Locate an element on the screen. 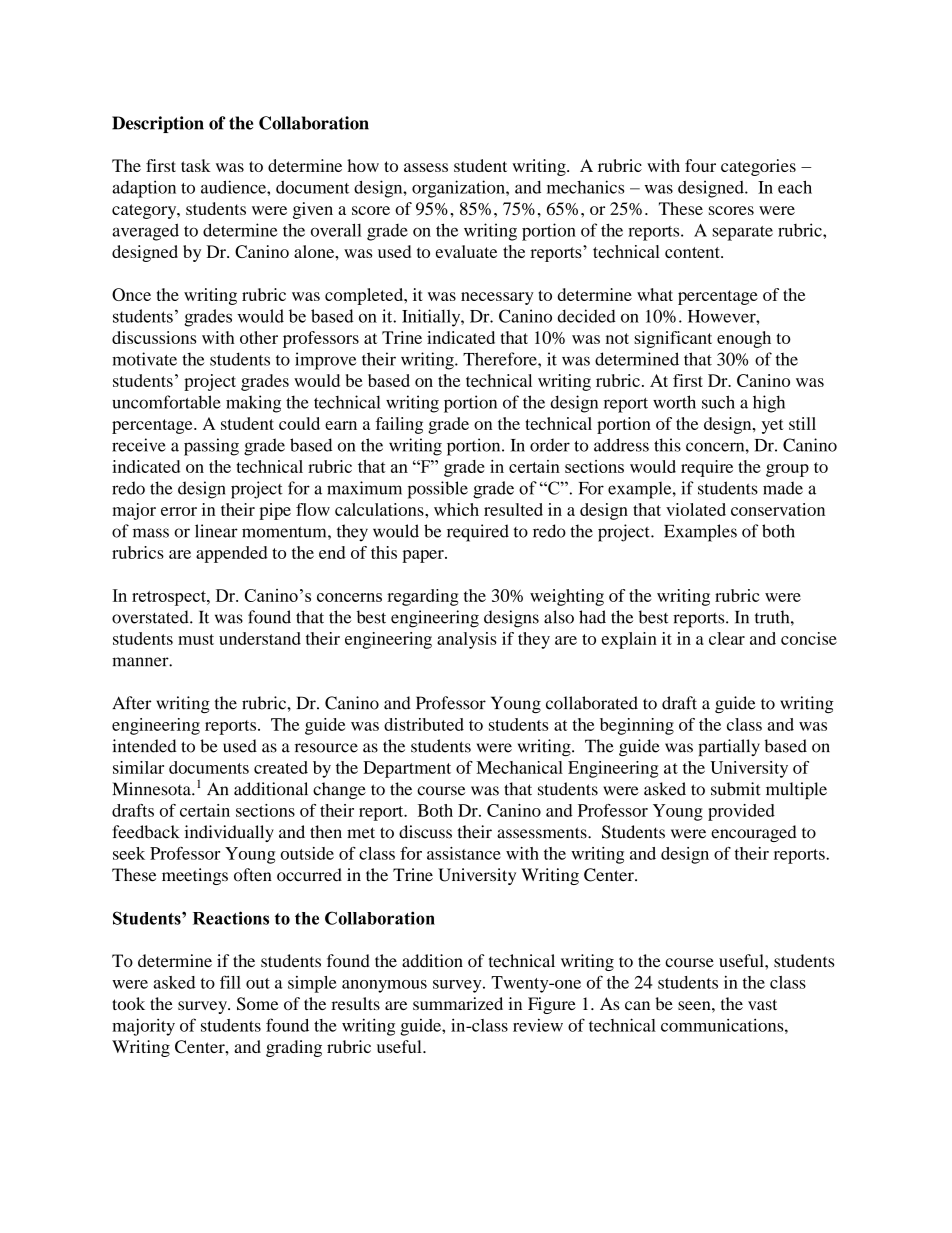 The height and width of the screenshot is (1233, 952). regarding is located at coordinates (423, 597).
